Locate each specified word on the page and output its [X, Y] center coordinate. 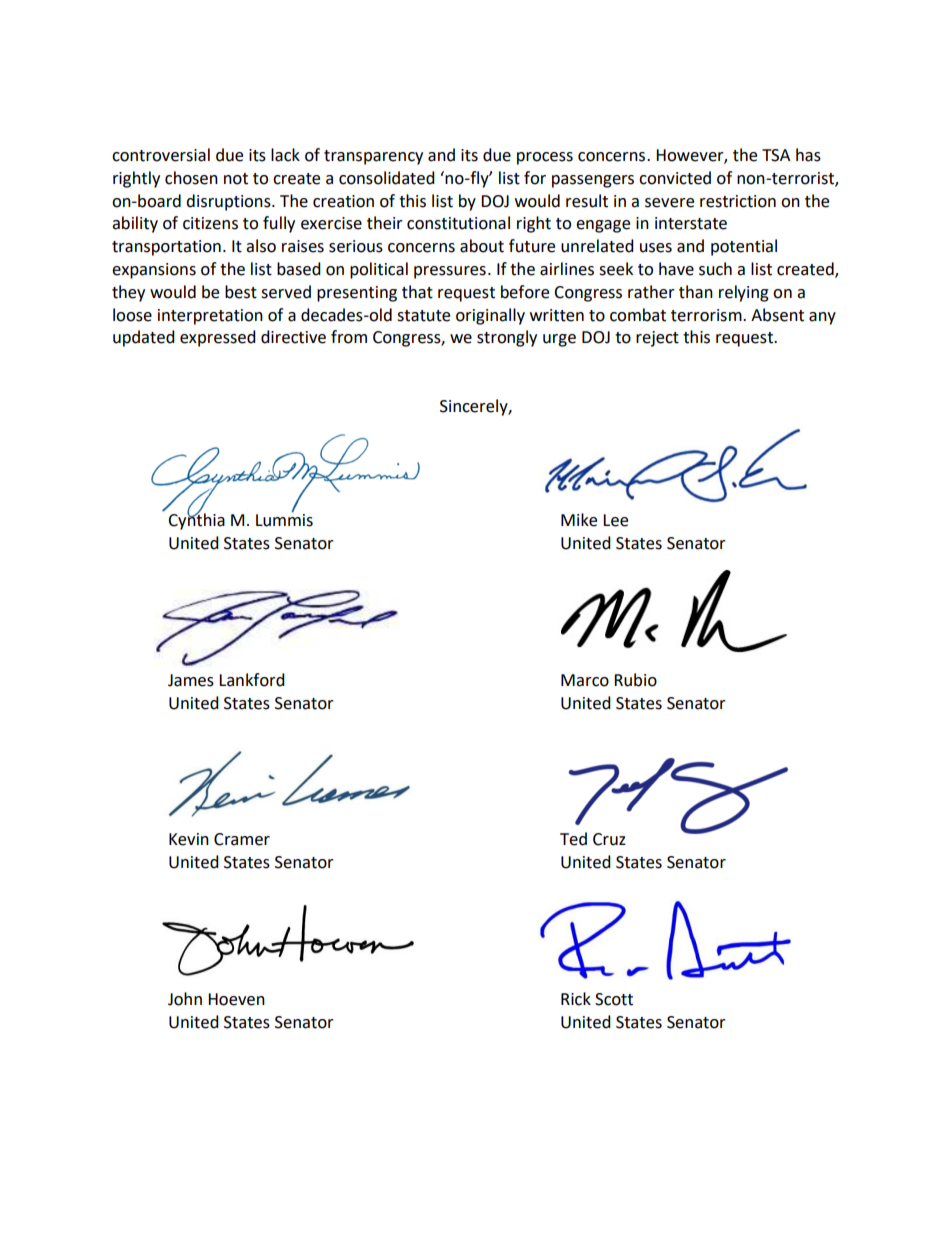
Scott [614, 999]
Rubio [635, 680]
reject [657, 339]
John [185, 999]
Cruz [609, 839]
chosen [191, 178]
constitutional [458, 223]
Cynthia [196, 520]
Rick [576, 999]
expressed [218, 338]
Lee [615, 520]
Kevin [189, 839]
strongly [507, 338]
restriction [738, 201]
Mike [579, 520]
